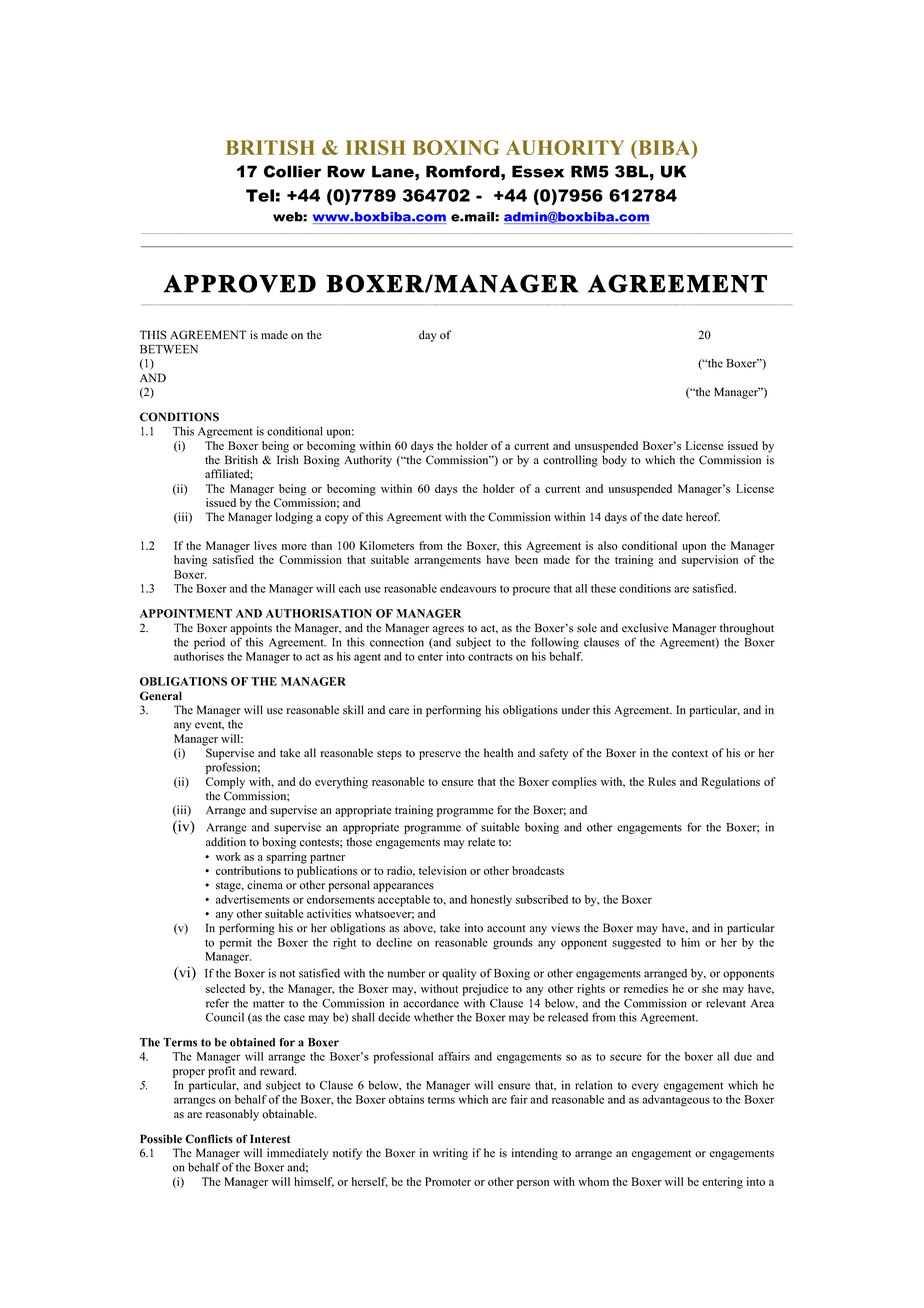 The width and height of the image is (924, 1308). Describe the element at coordinates (209, 1139) in the image. I see `Conflicts` at that location.
